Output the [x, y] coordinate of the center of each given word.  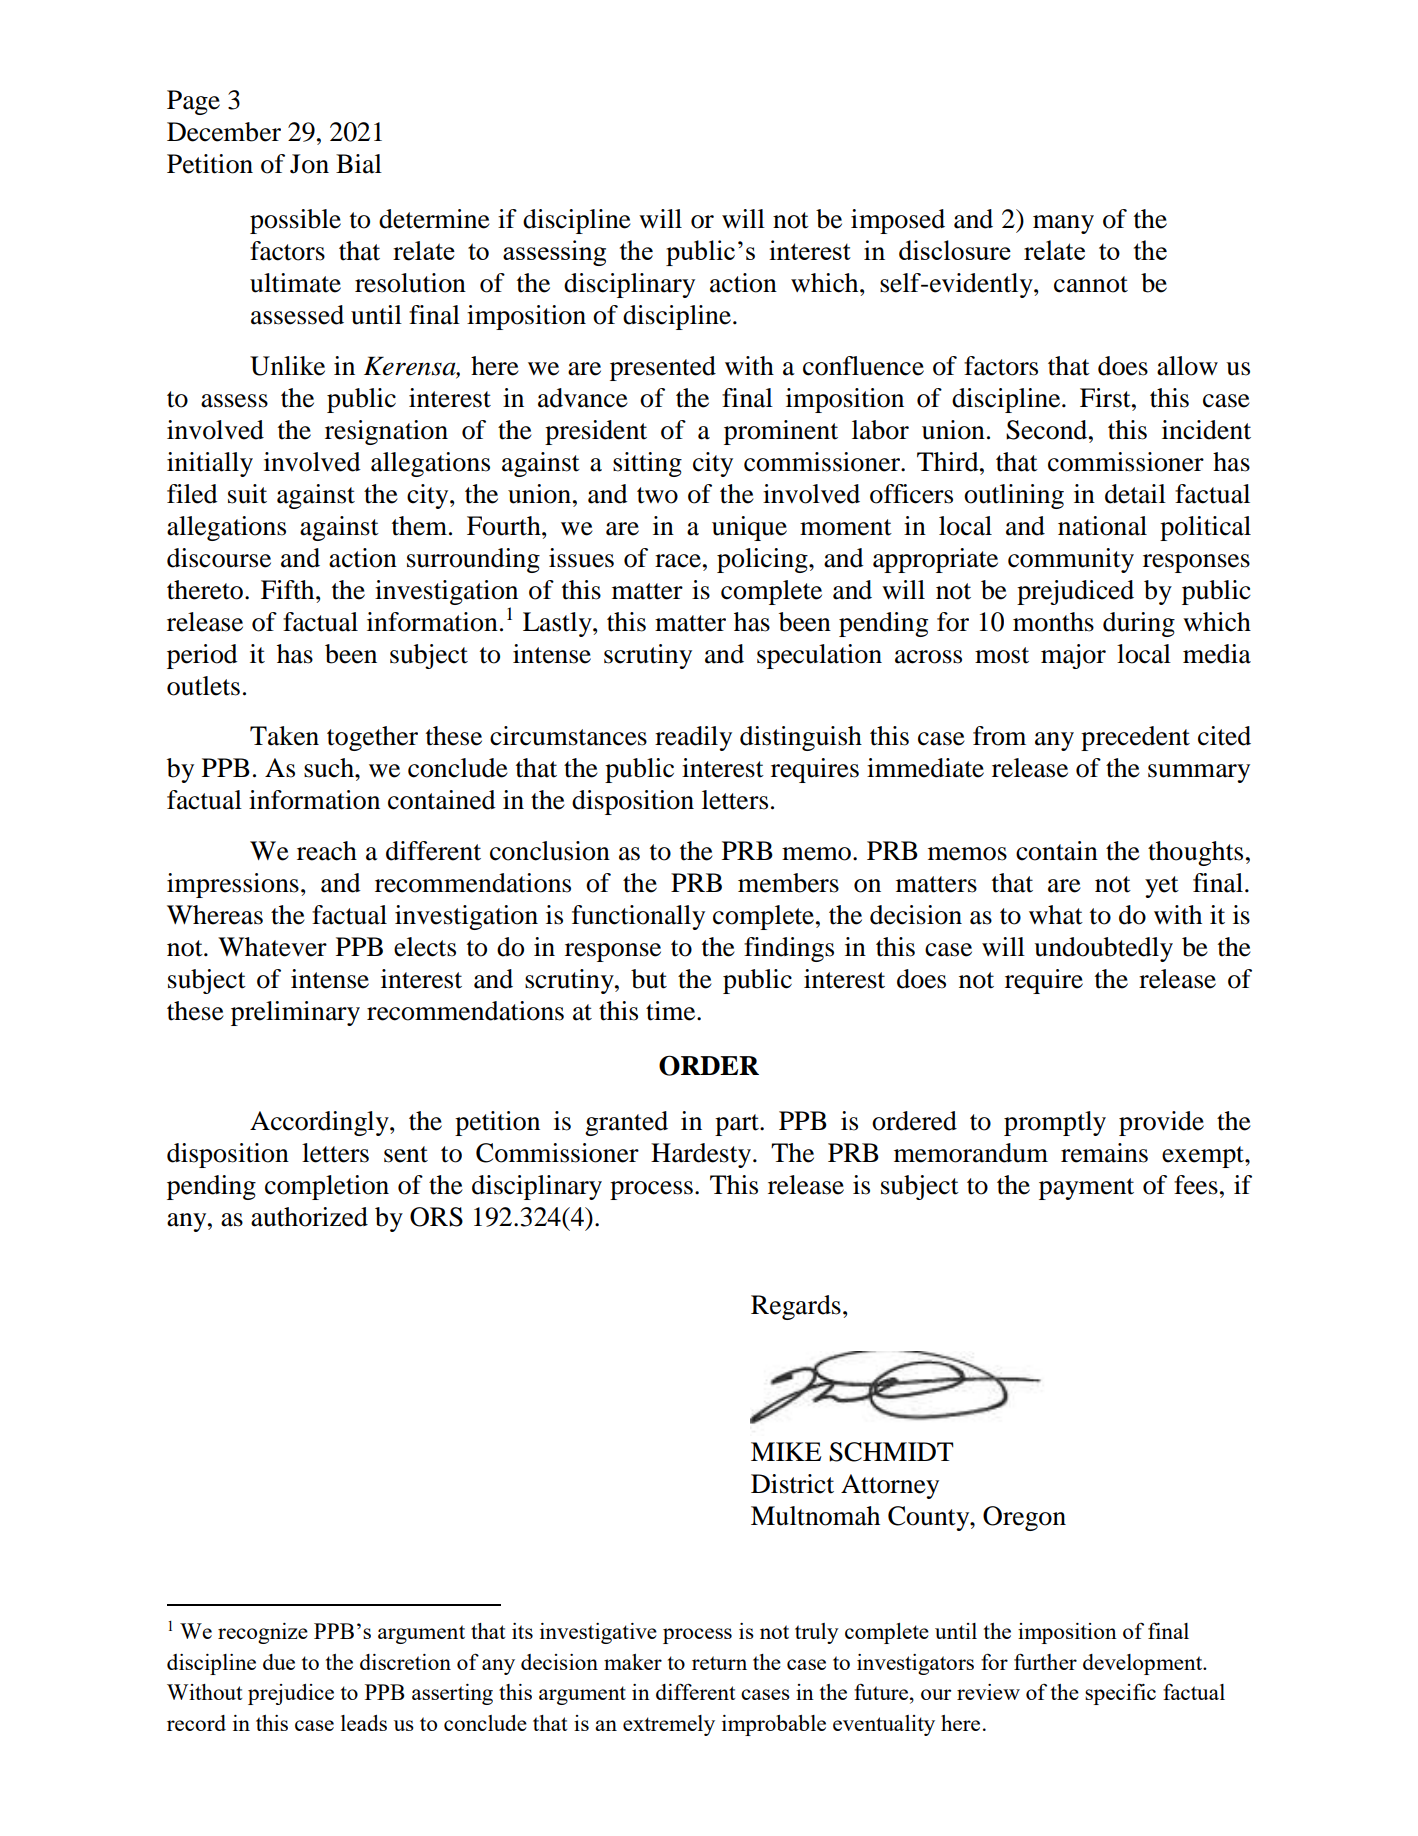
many [1063, 224]
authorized [309, 1217]
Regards [796, 1307]
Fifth [289, 590]
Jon [309, 164]
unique [749, 528]
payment [1086, 1189]
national [1102, 526]
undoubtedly [1103, 949]
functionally [638, 917]
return [719, 1663]
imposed [898, 221]
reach [327, 851]
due [279, 1662]
